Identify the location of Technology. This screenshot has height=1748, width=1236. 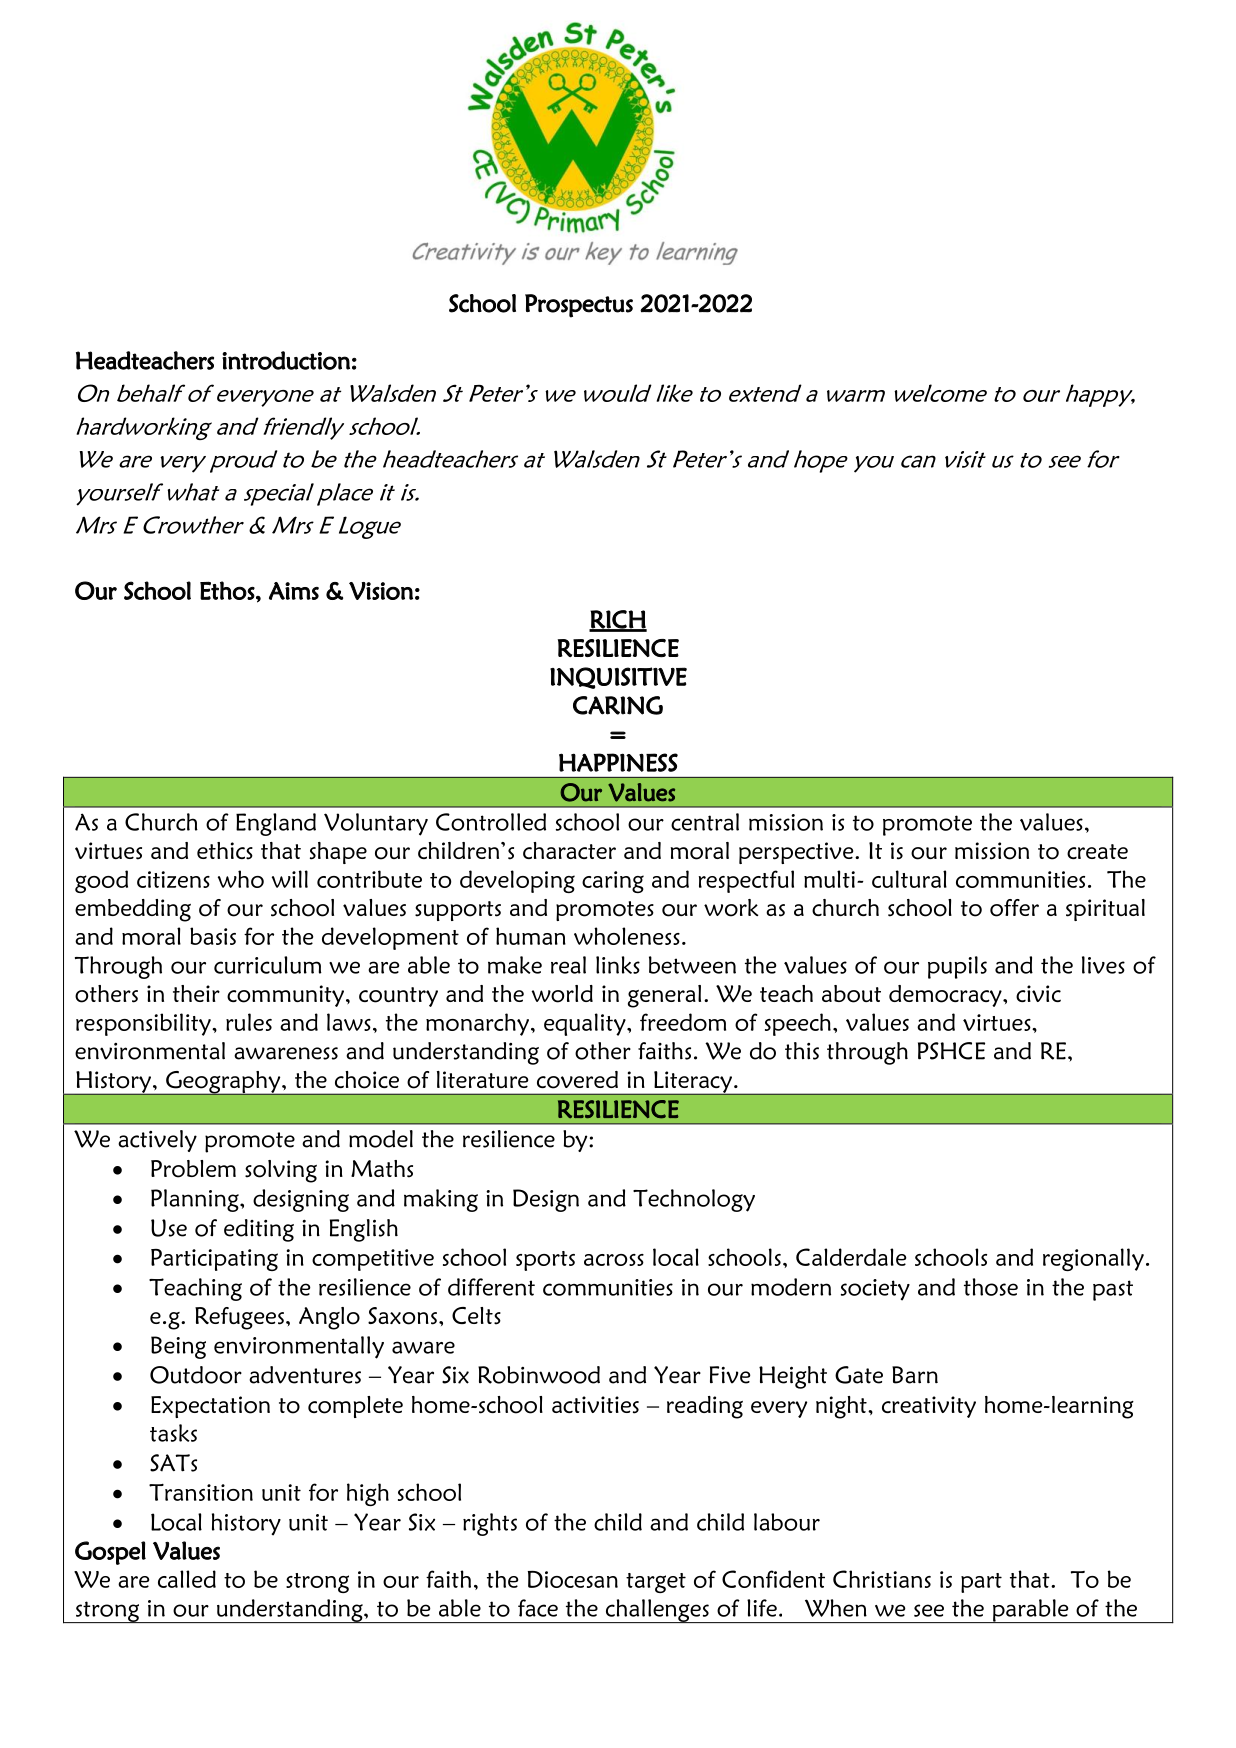
(694, 1200).
